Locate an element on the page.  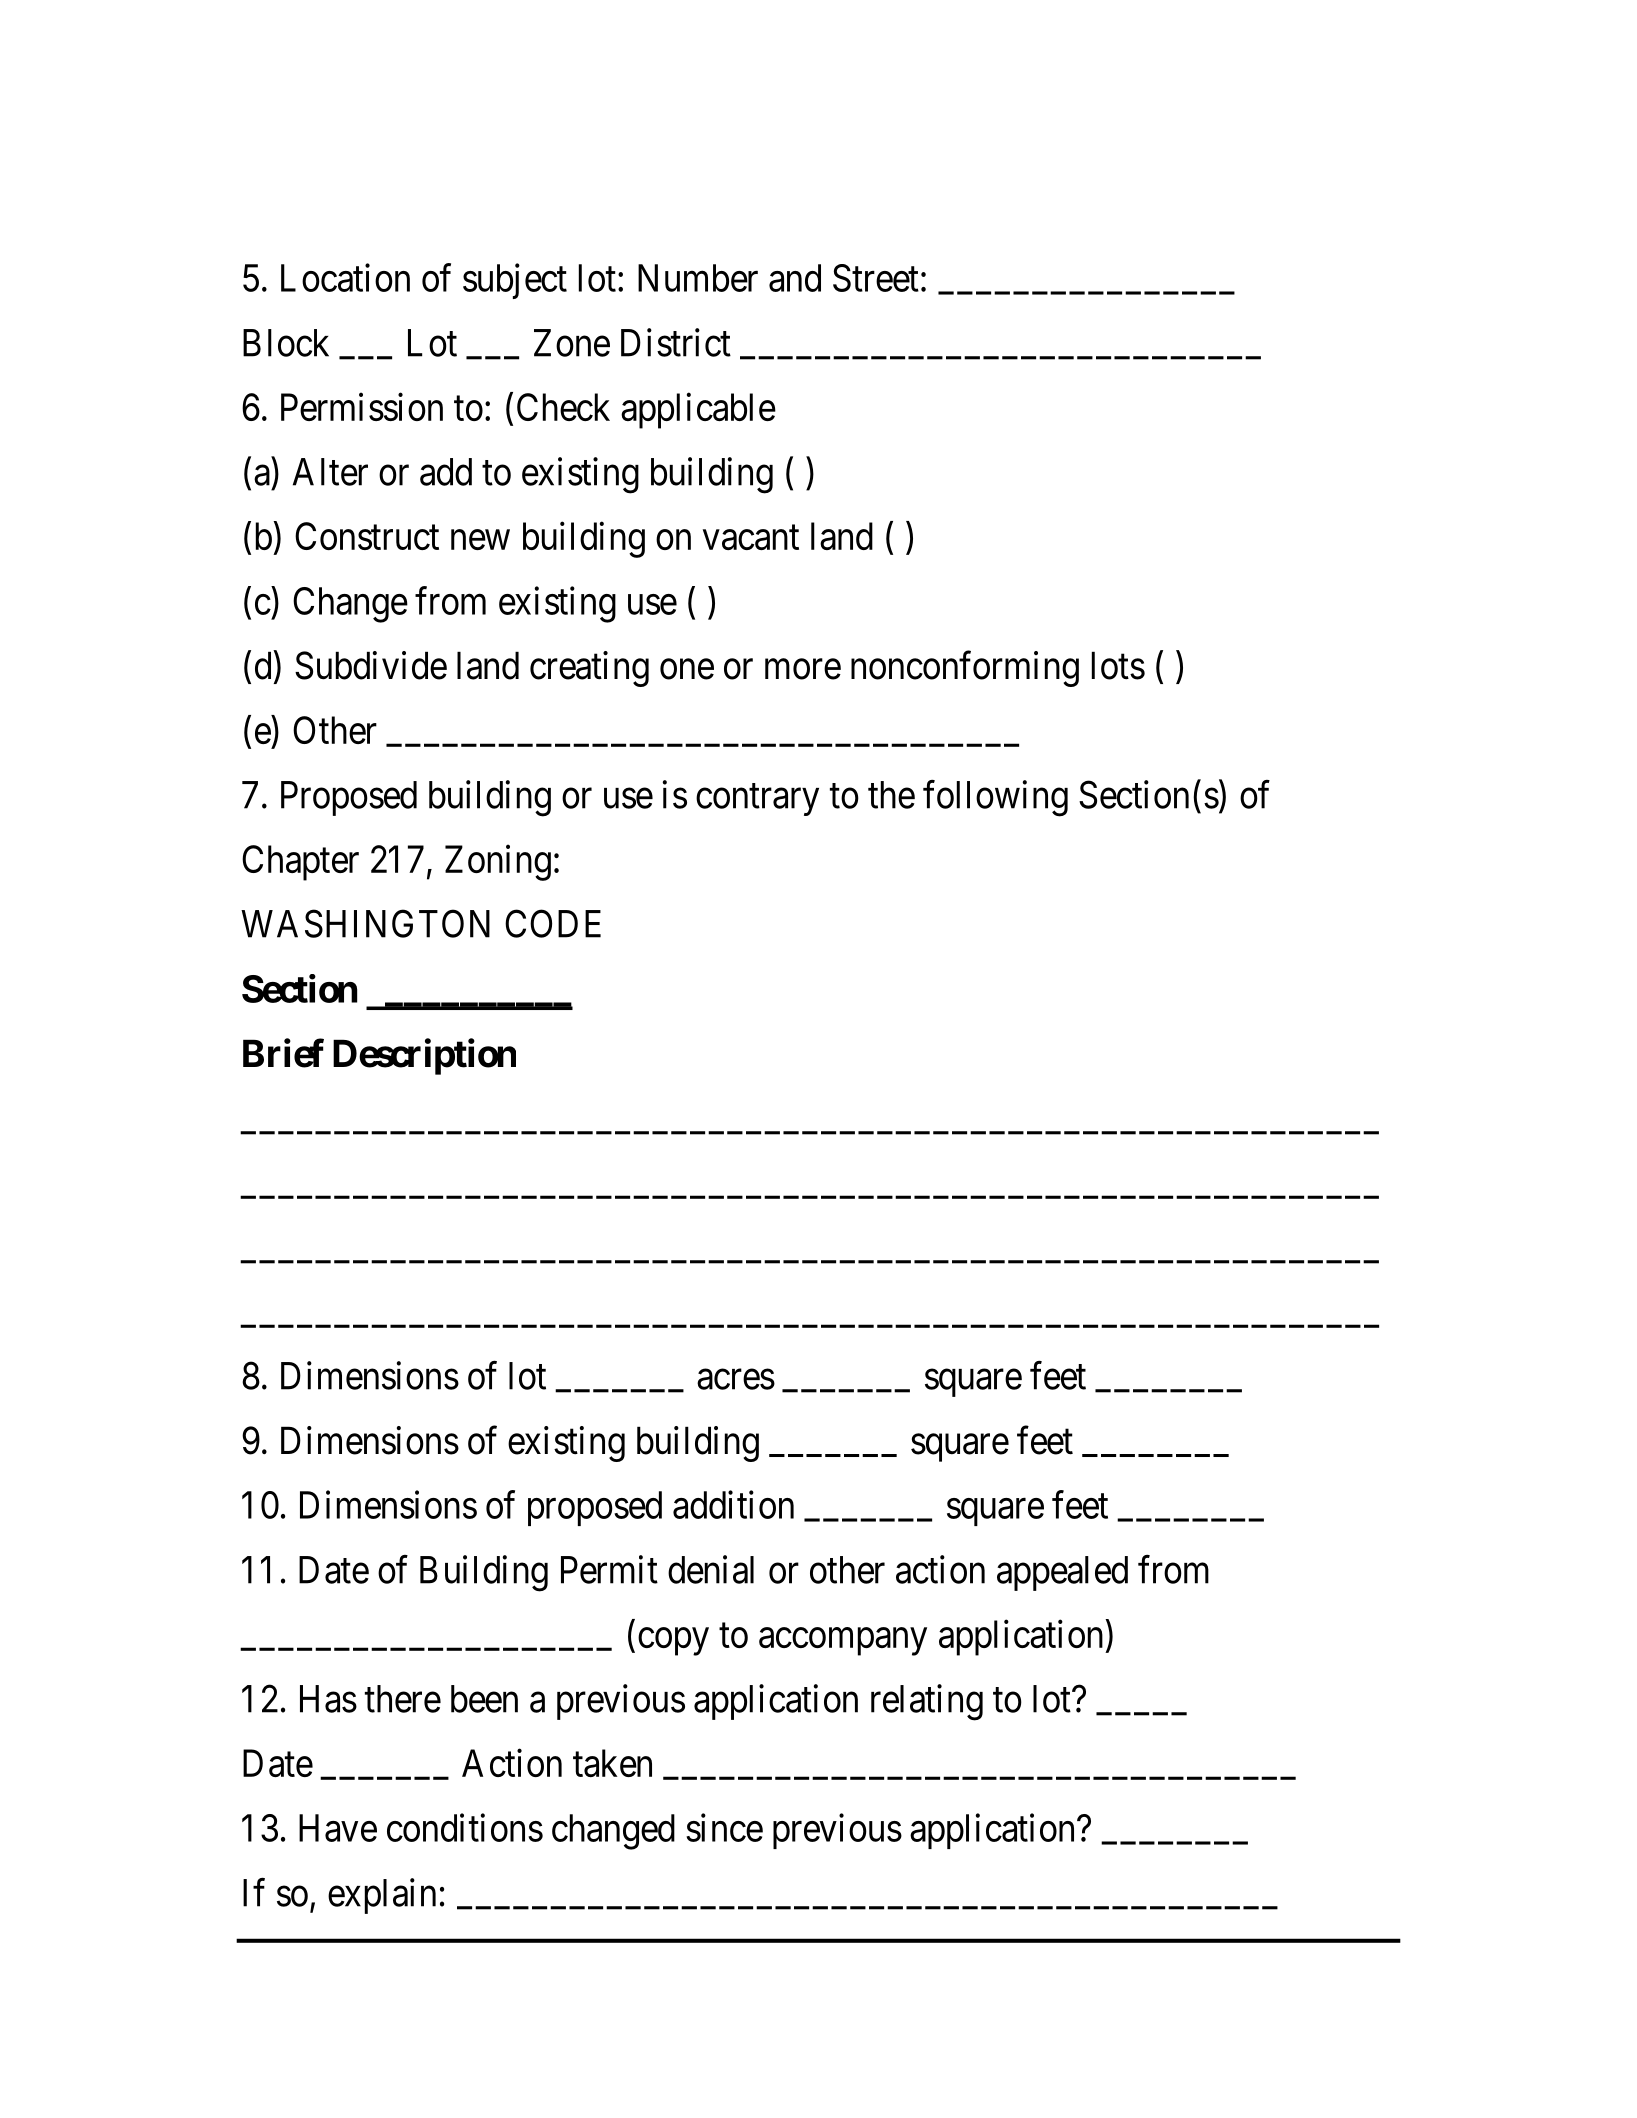
accompany is located at coordinates (843, 1642).
